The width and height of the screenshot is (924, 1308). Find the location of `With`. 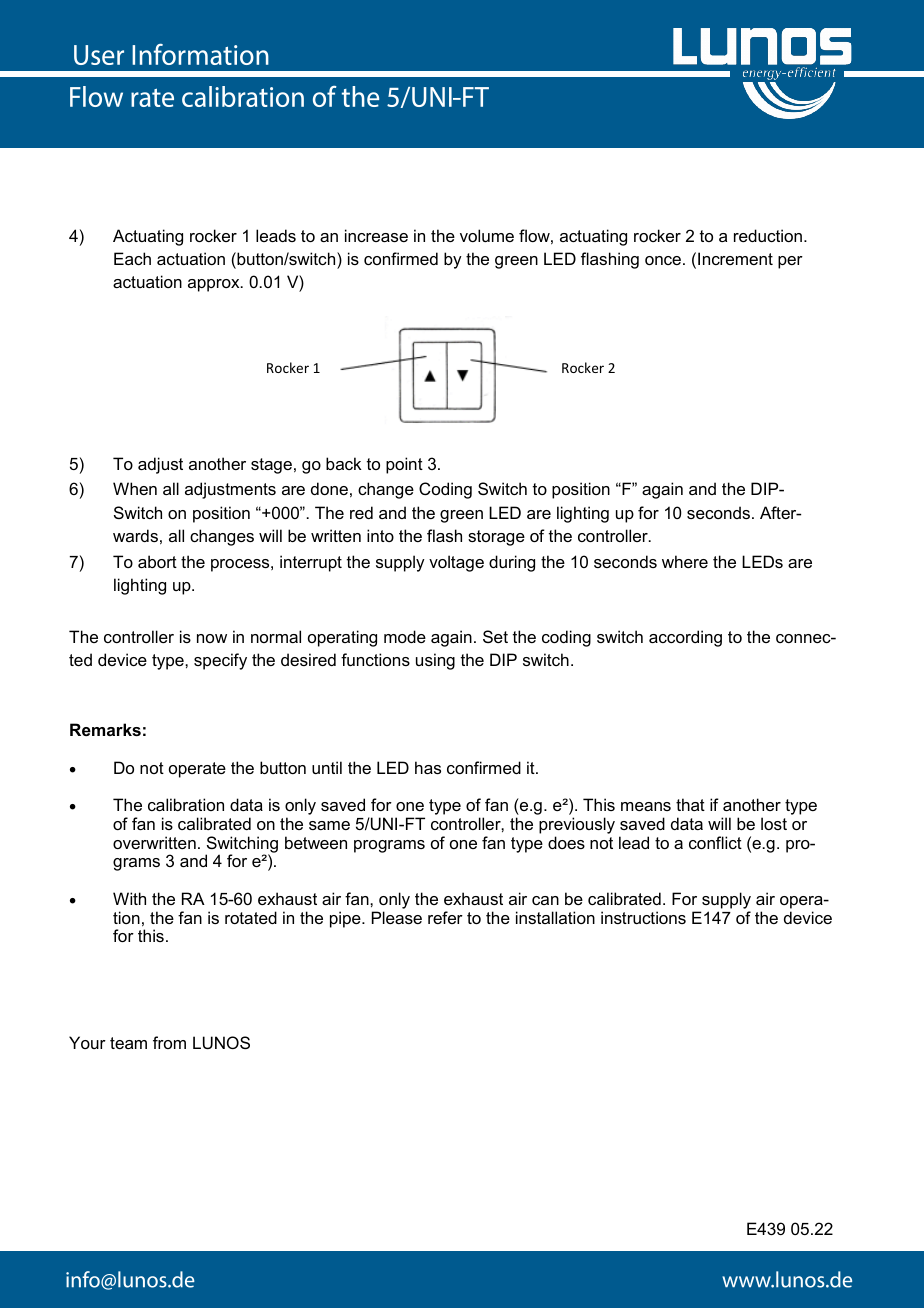

With is located at coordinates (129, 898).
